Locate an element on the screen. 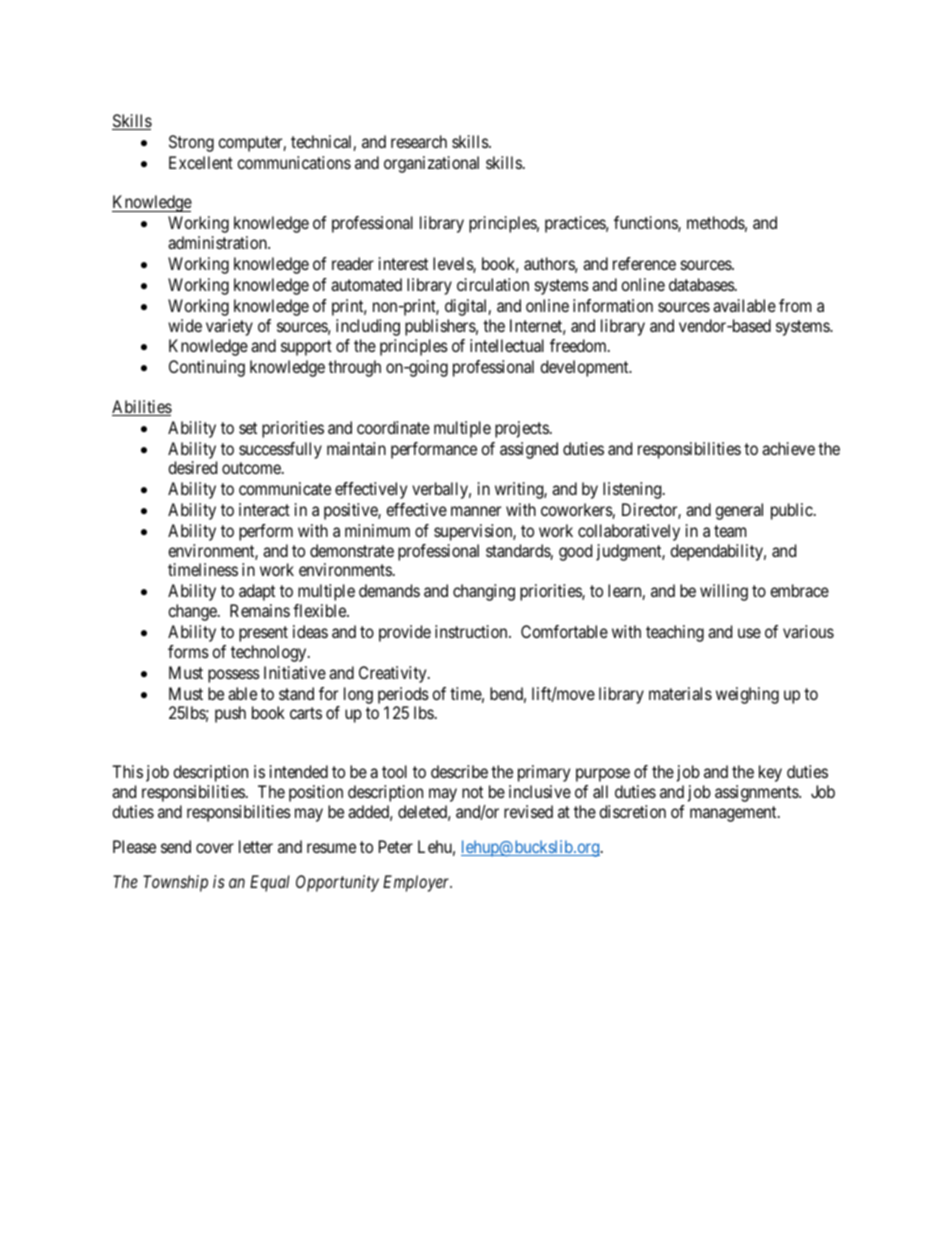 The width and height of the screenshot is (952, 1233). Employer is located at coordinates (417, 883).
